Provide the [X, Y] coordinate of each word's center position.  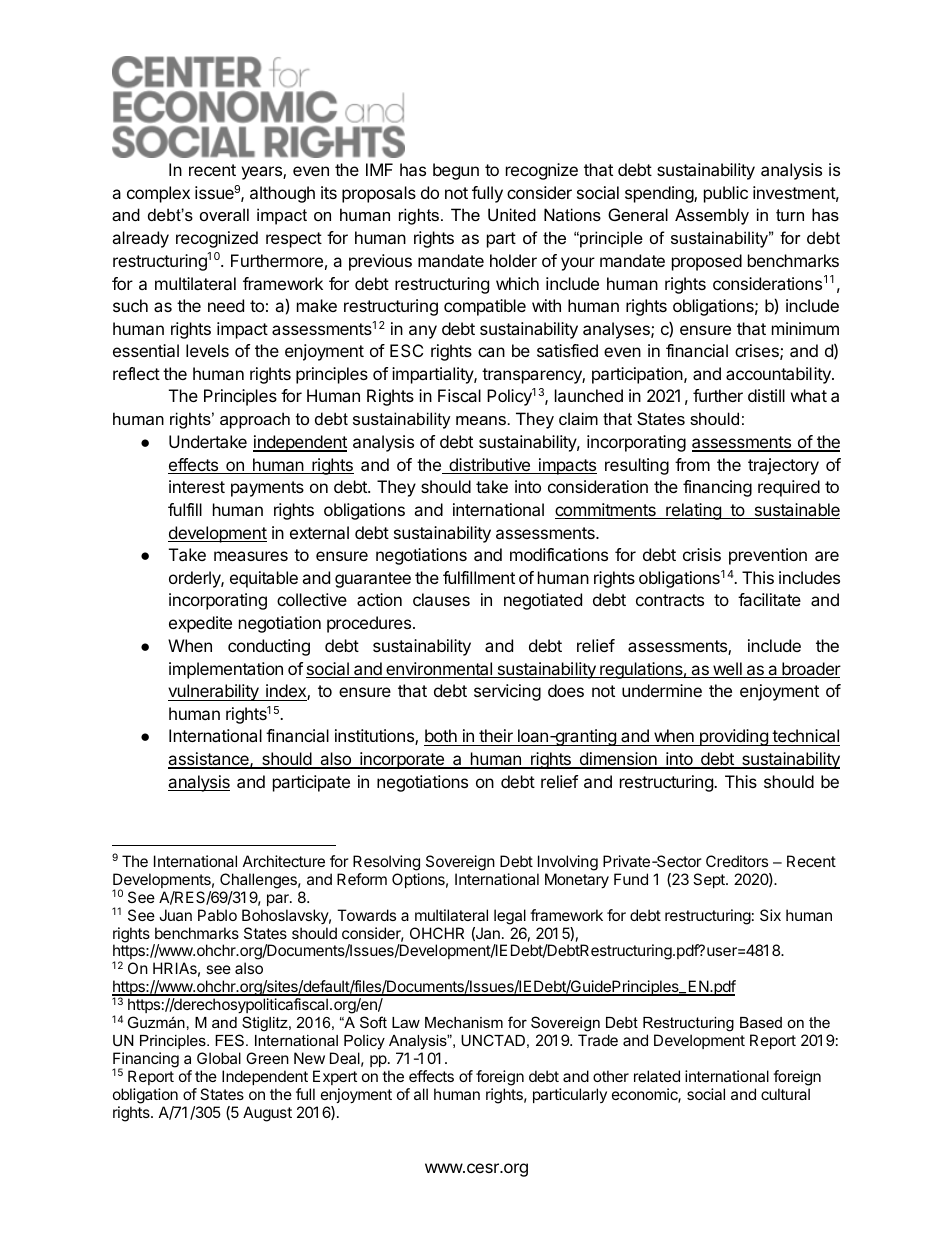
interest [197, 486]
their [496, 737]
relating [693, 511]
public [726, 194]
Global [219, 1058]
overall [224, 214]
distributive [490, 466]
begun [456, 171]
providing [733, 737]
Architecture [284, 861]
